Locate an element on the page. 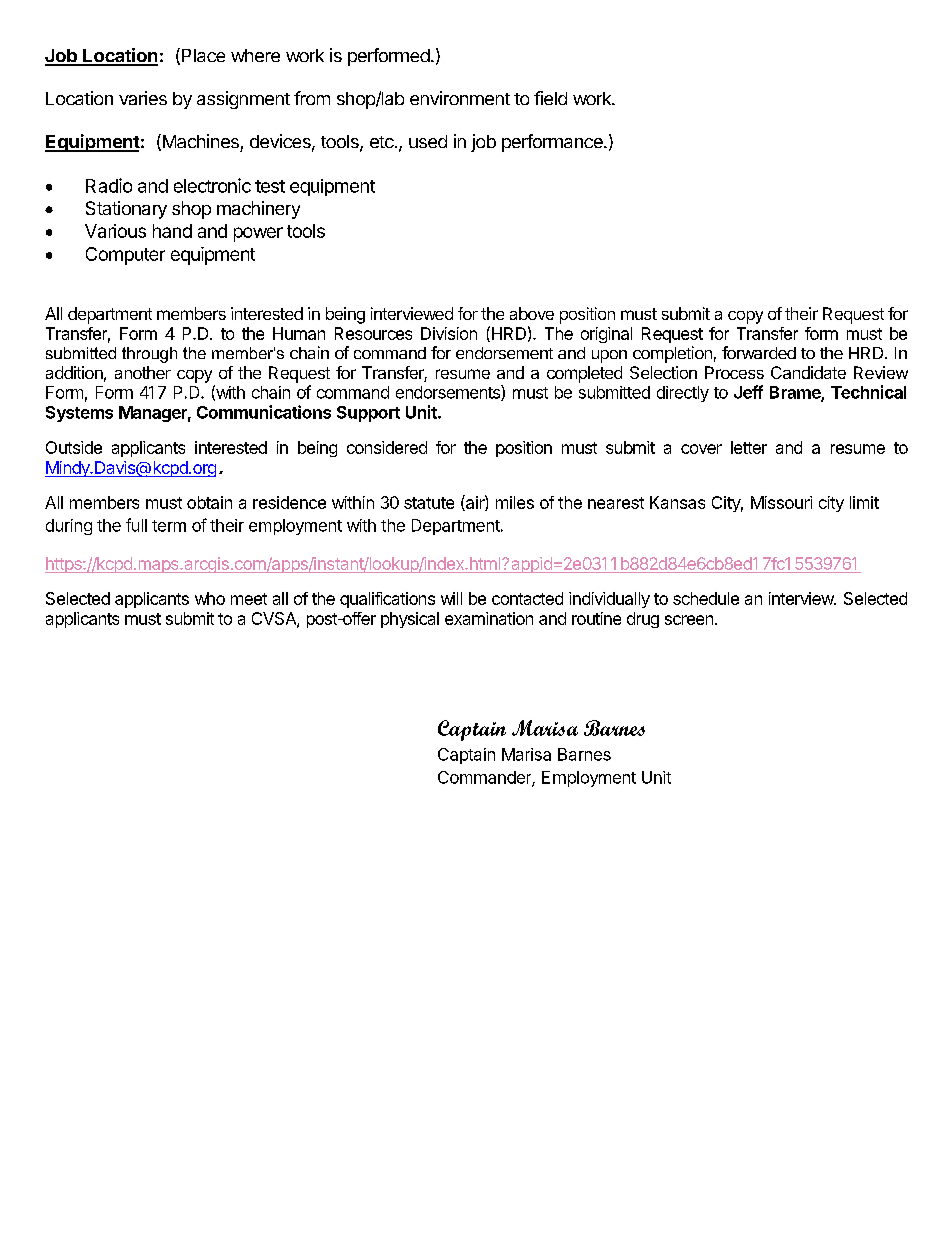  forwarded is located at coordinates (759, 352).
